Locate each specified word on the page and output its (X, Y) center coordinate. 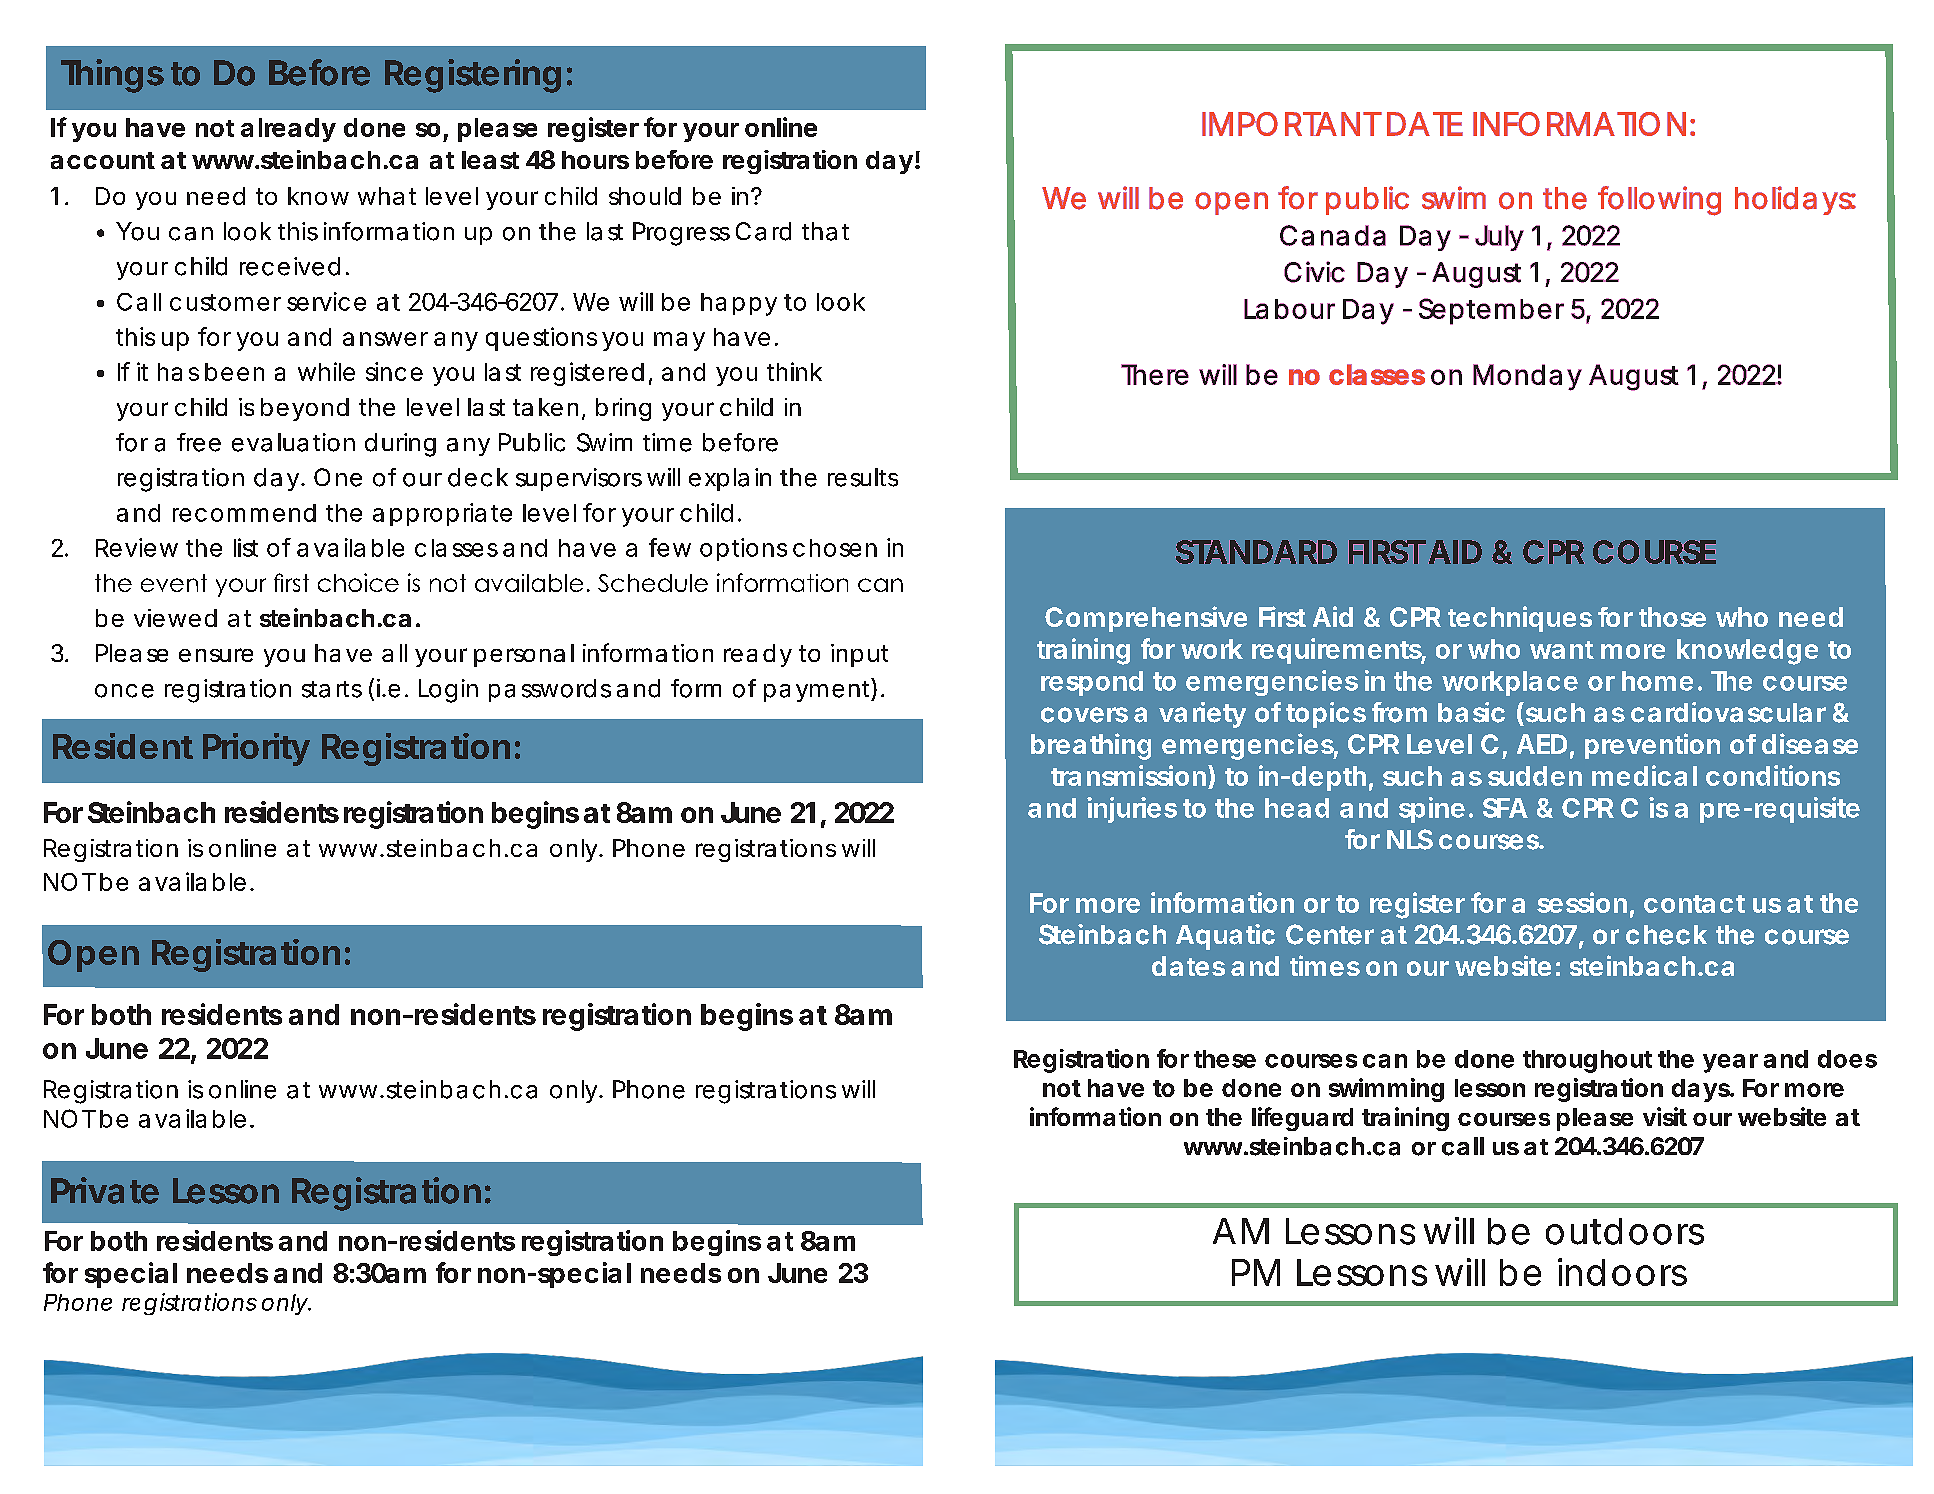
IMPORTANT (1291, 124)
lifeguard (1302, 1119)
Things (112, 76)
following (1659, 201)
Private (105, 1190)
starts (332, 689)
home (1657, 681)
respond (1092, 683)
